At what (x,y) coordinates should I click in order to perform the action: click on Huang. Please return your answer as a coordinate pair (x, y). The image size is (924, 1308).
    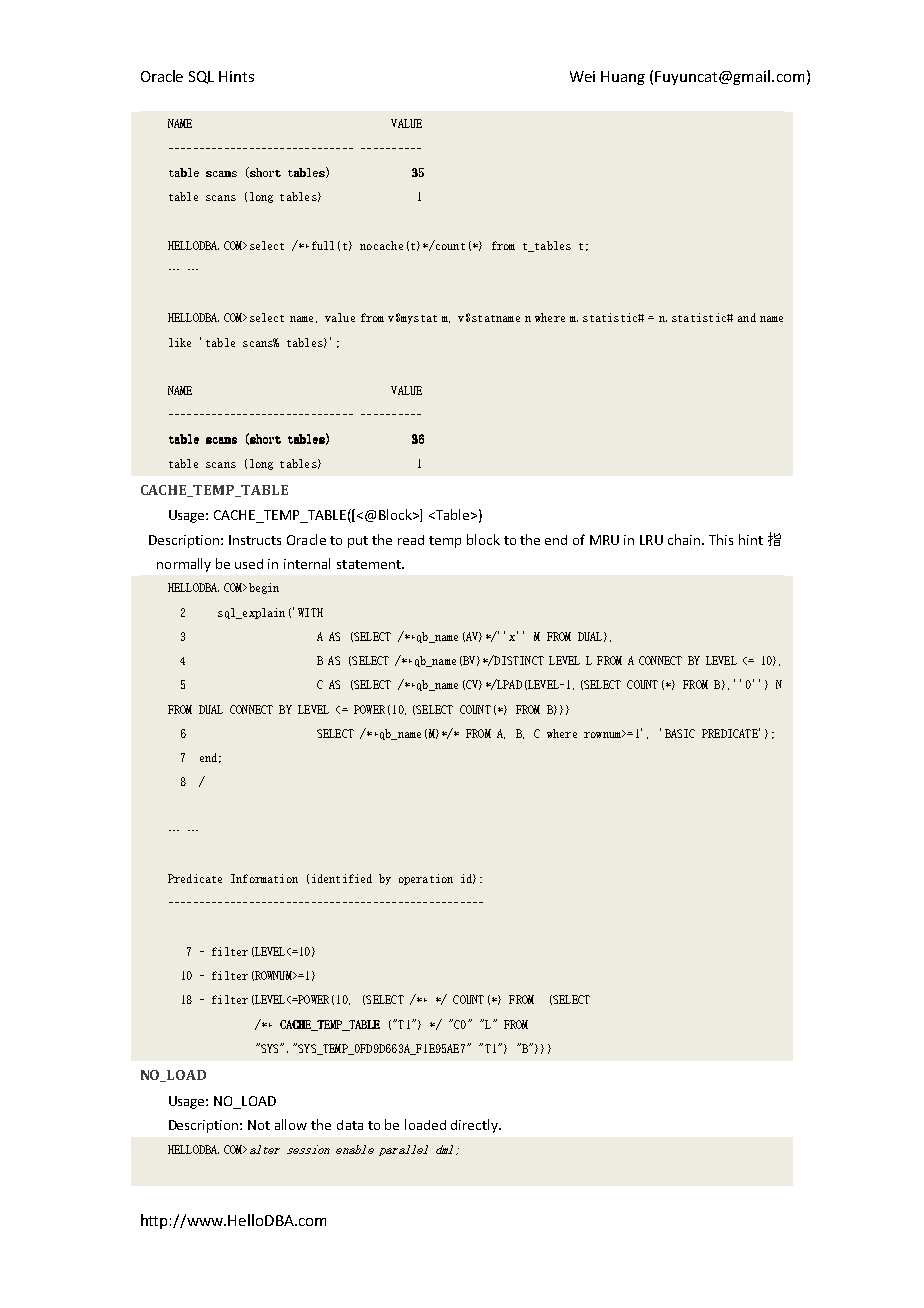
    Looking at the image, I should click on (623, 78).
